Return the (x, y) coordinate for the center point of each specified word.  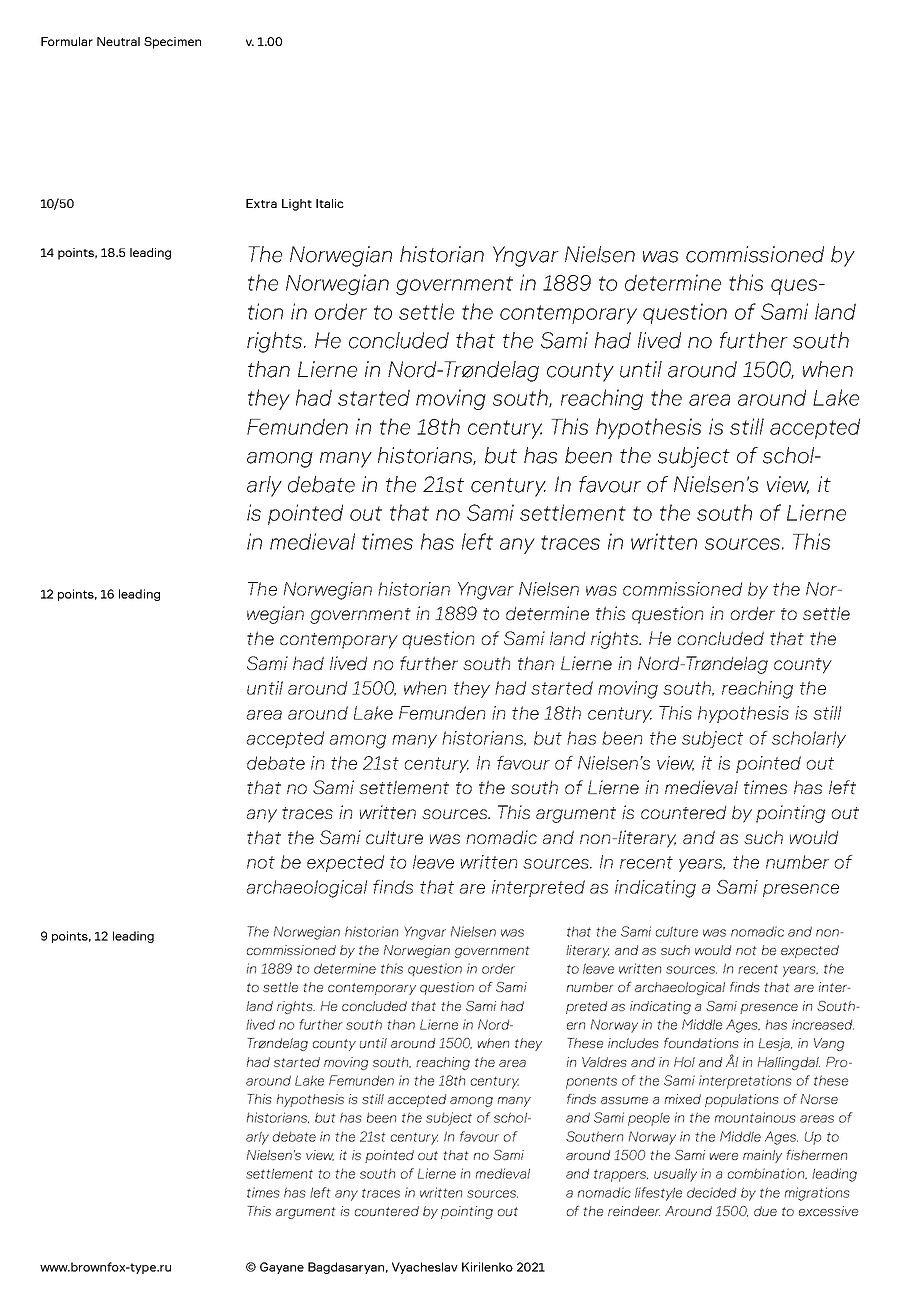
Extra (261, 203)
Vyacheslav (425, 1268)
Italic (330, 203)
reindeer (634, 1211)
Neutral (118, 41)
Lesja (775, 1044)
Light (297, 205)
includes (633, 1043)
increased (823, 1024)
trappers (621, 1175)
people (649, 1119)
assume (624, 1100)
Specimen (172, 43)
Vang (829, 1044)
